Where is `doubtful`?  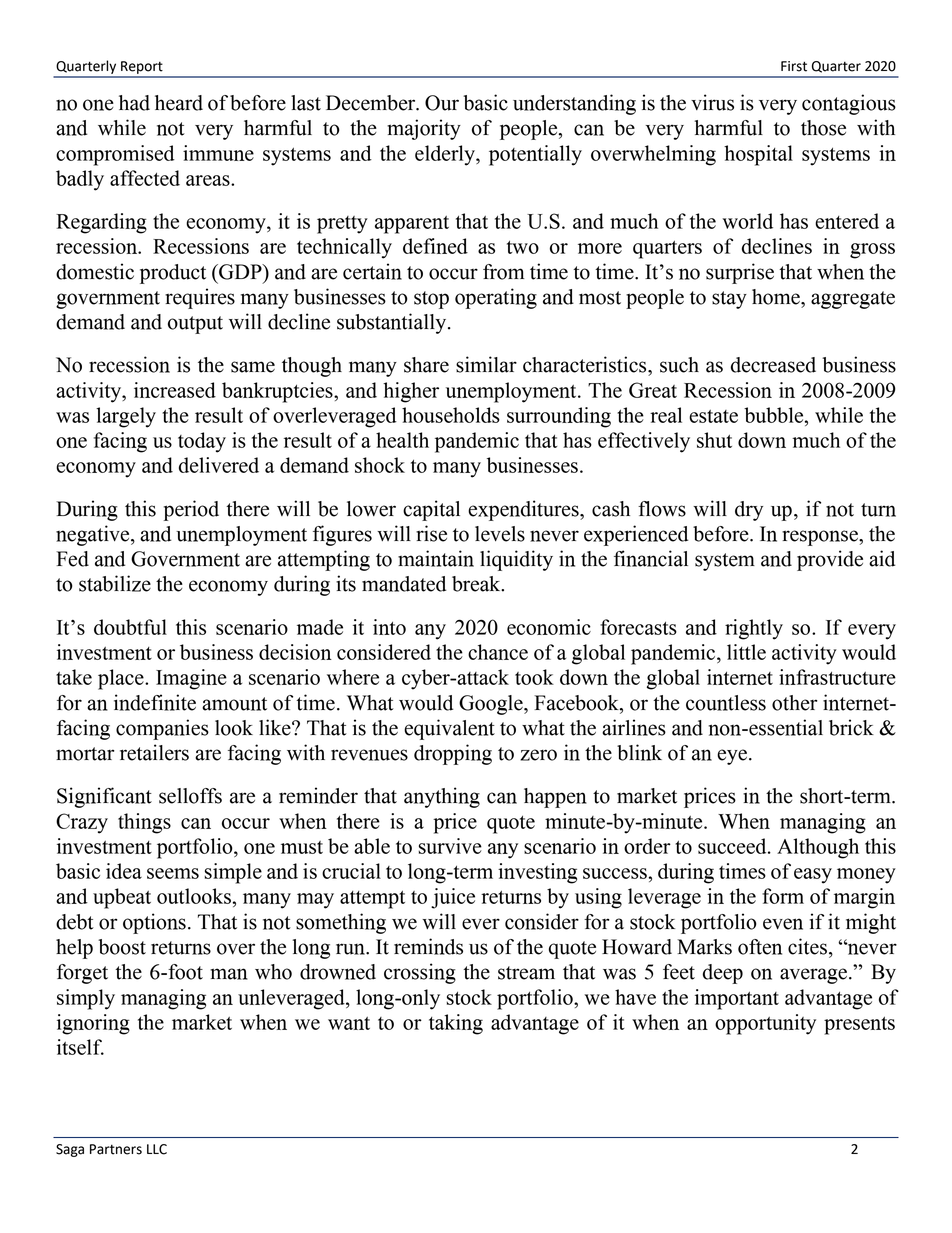 doubtful is located at coordinates (130, 627).
